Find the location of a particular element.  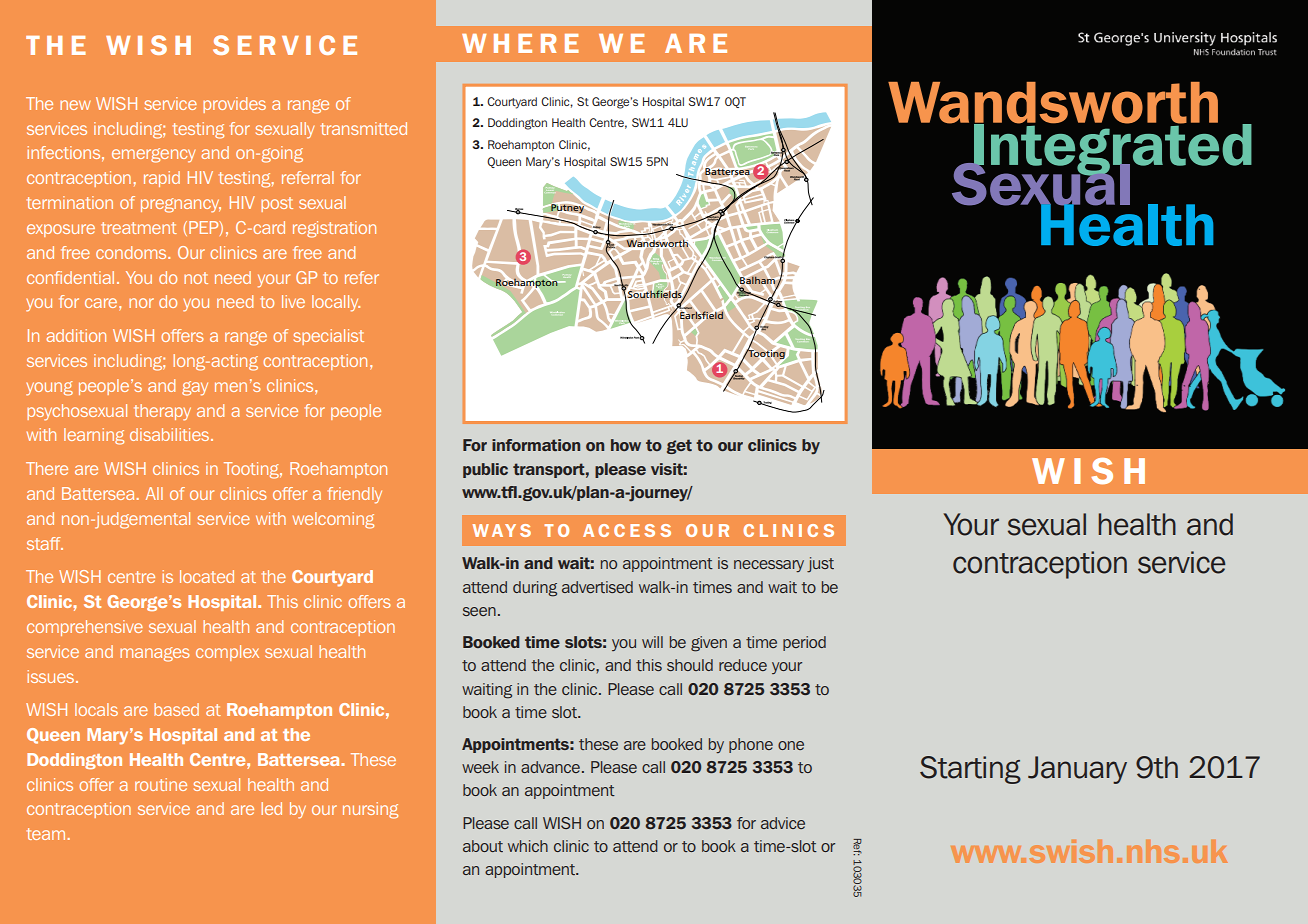

period is located at coordinates (804, 643).
